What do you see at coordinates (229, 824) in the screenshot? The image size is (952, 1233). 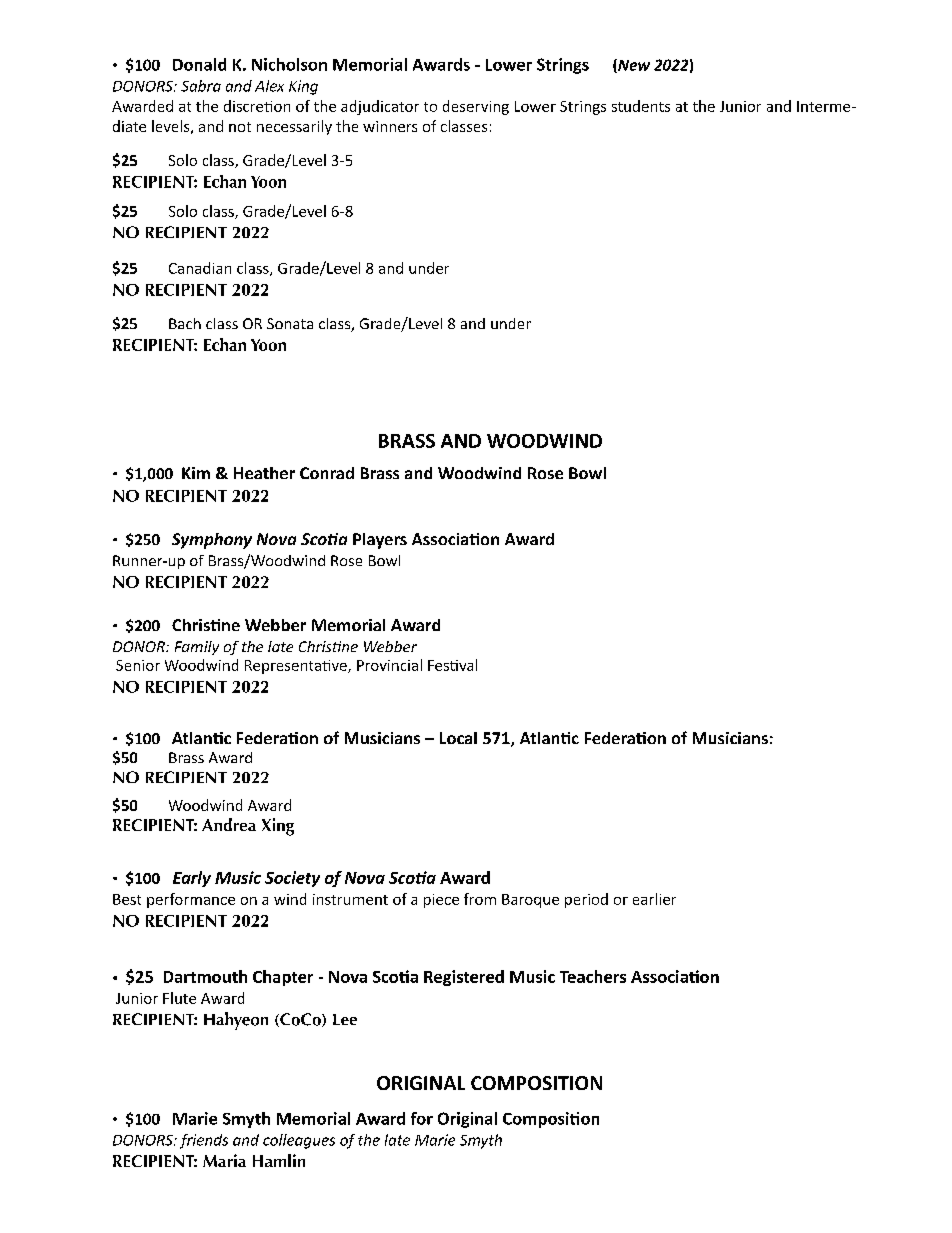 I see `Andrea` at bounding box center [229, 824].
